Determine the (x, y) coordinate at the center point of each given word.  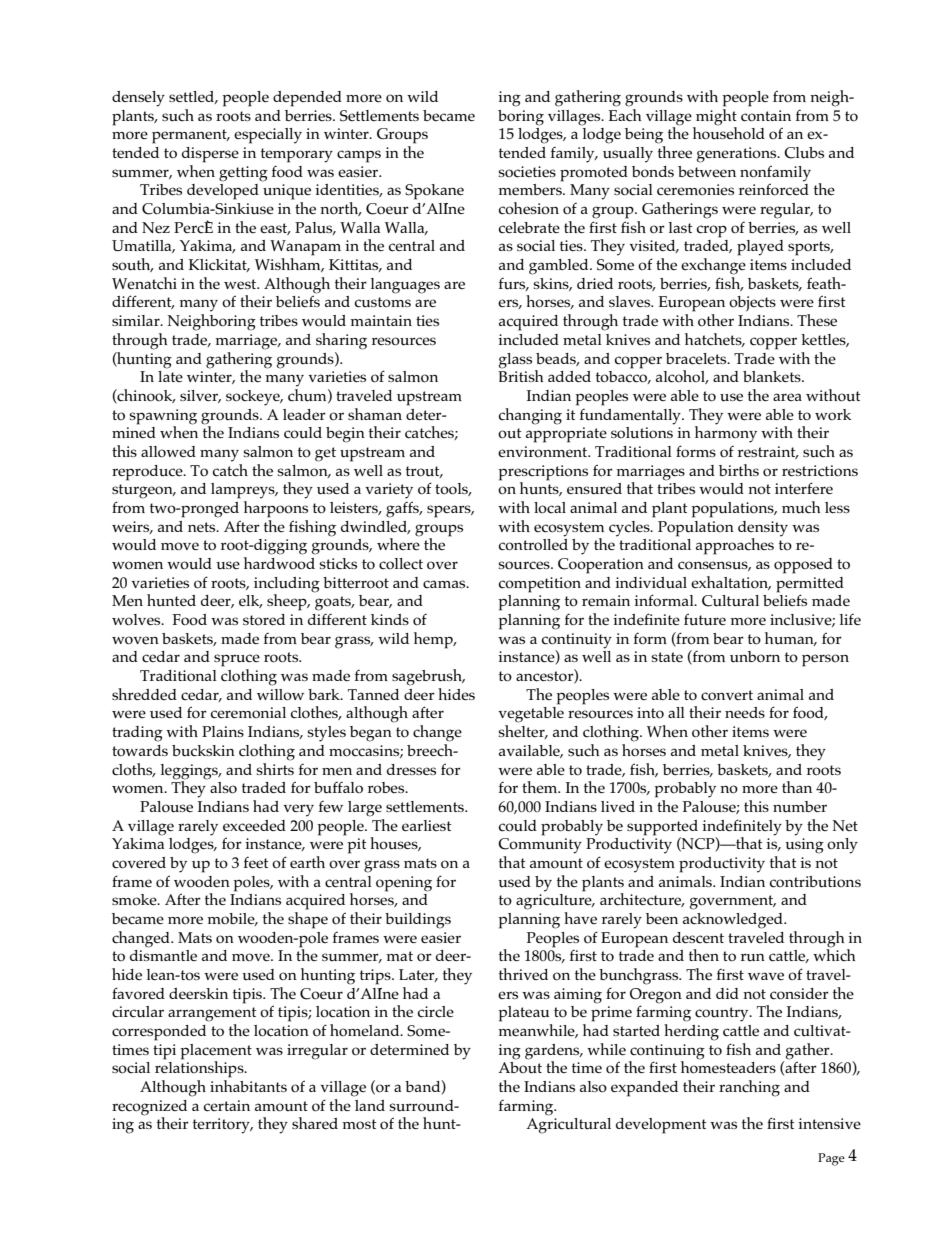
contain (766, 116)
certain (227, 1106)
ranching (749, 1088)
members (531, 189)
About (520, 1068)
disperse (210, 155)
